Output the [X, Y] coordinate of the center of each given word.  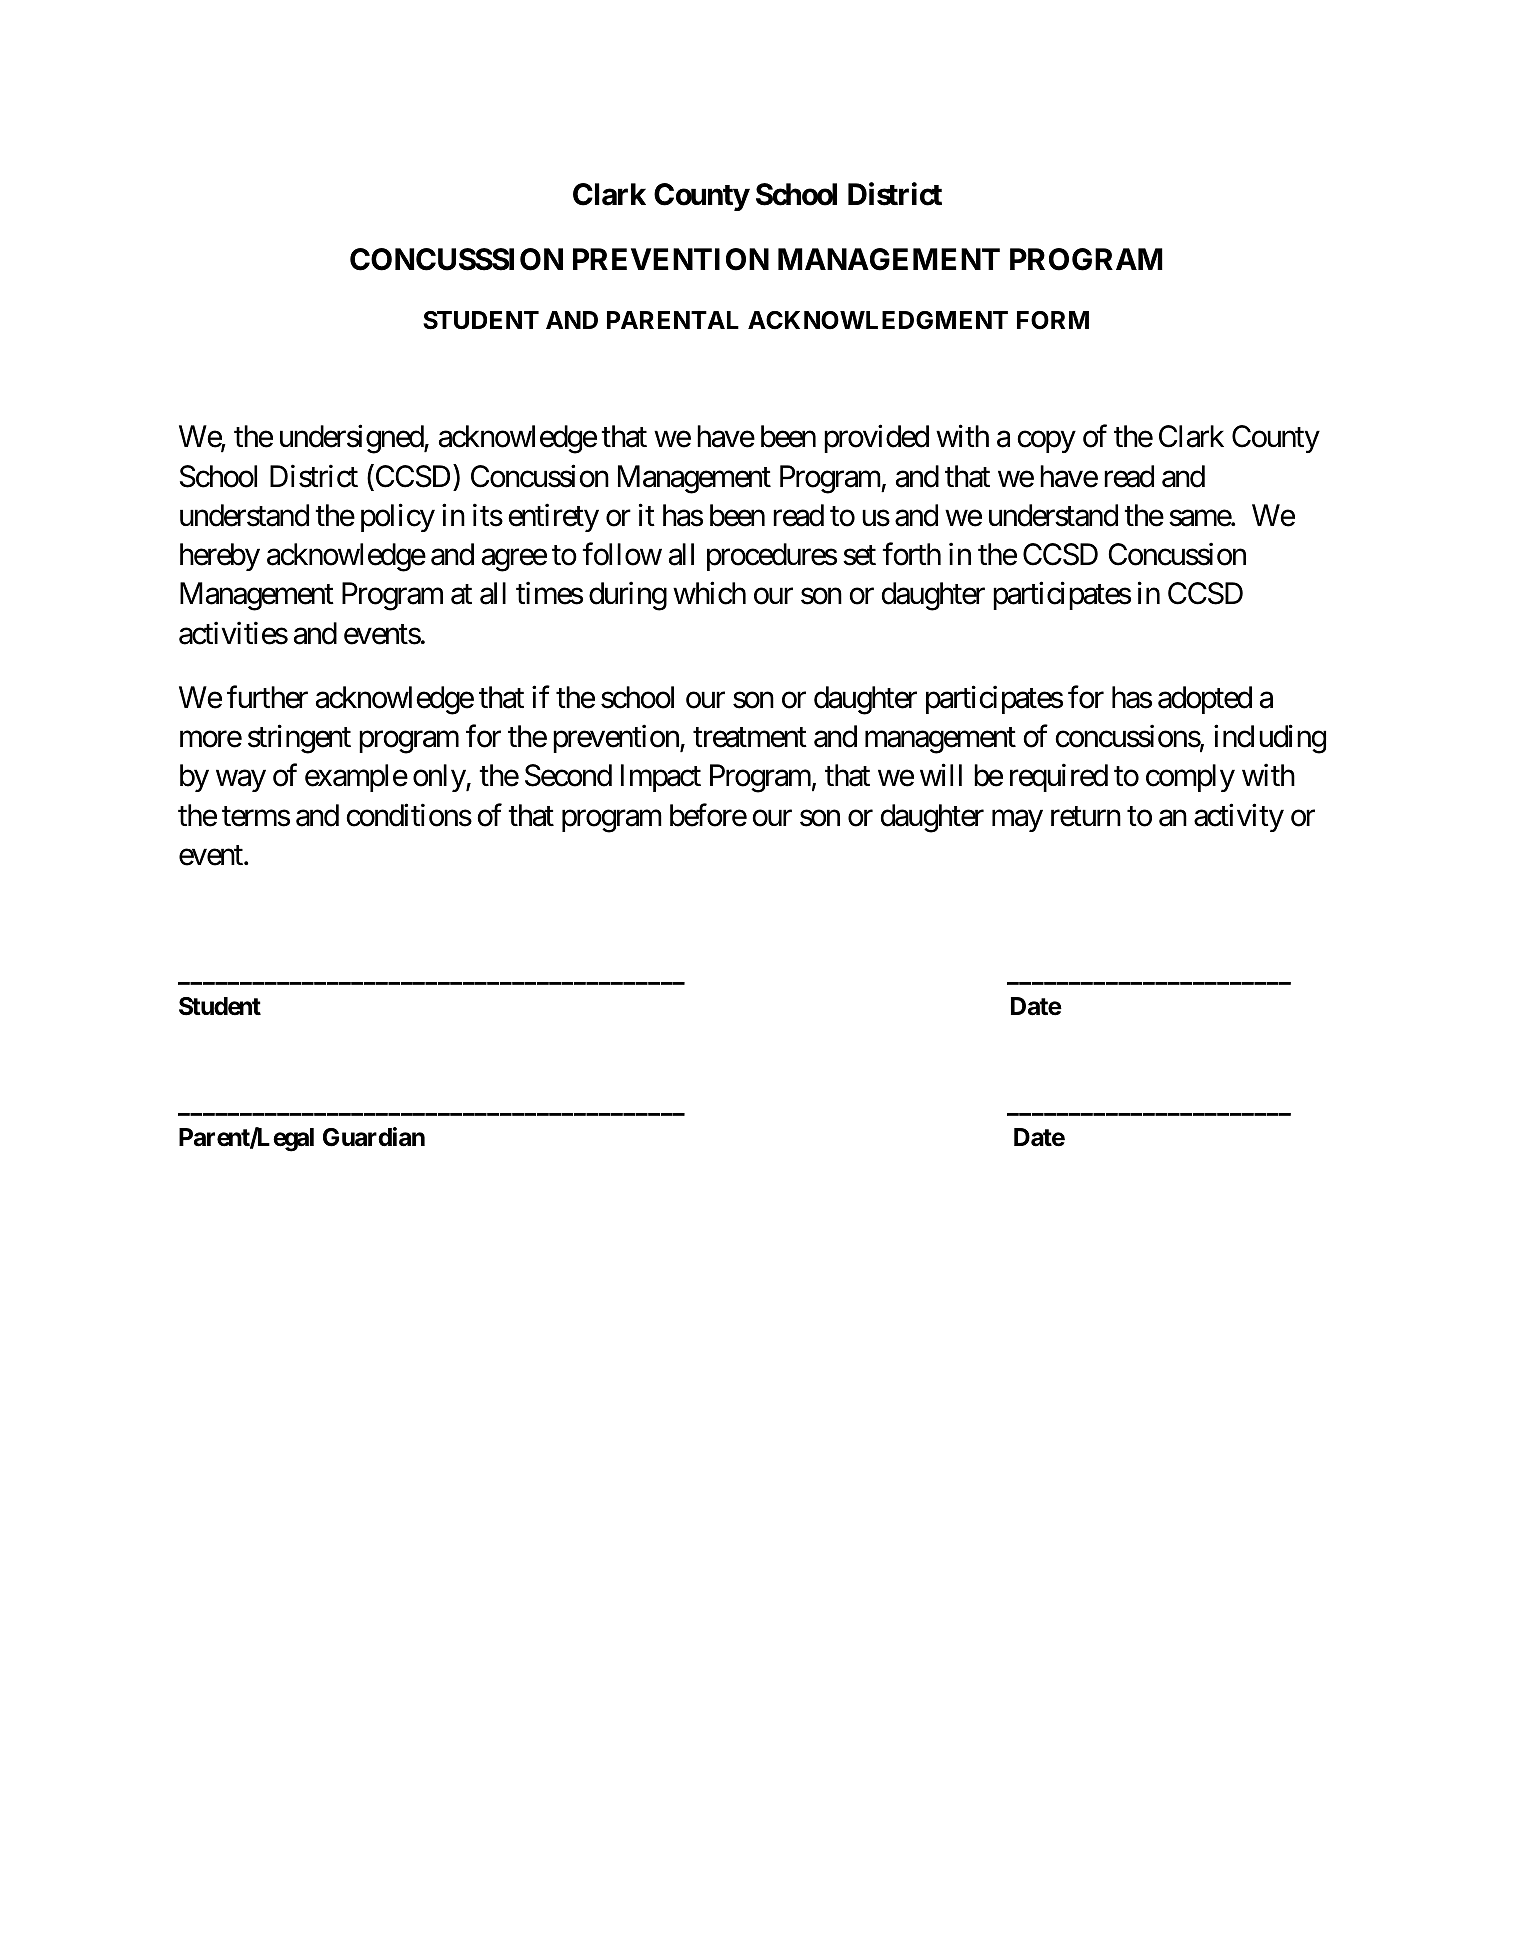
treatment [750, 738]
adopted [1205, 700]
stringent [299, 739]
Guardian [374, 1137]
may [1017, 821]
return [1086, 816]
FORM [1053, 320]
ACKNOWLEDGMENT [878, 320]
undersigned [352, 439]
